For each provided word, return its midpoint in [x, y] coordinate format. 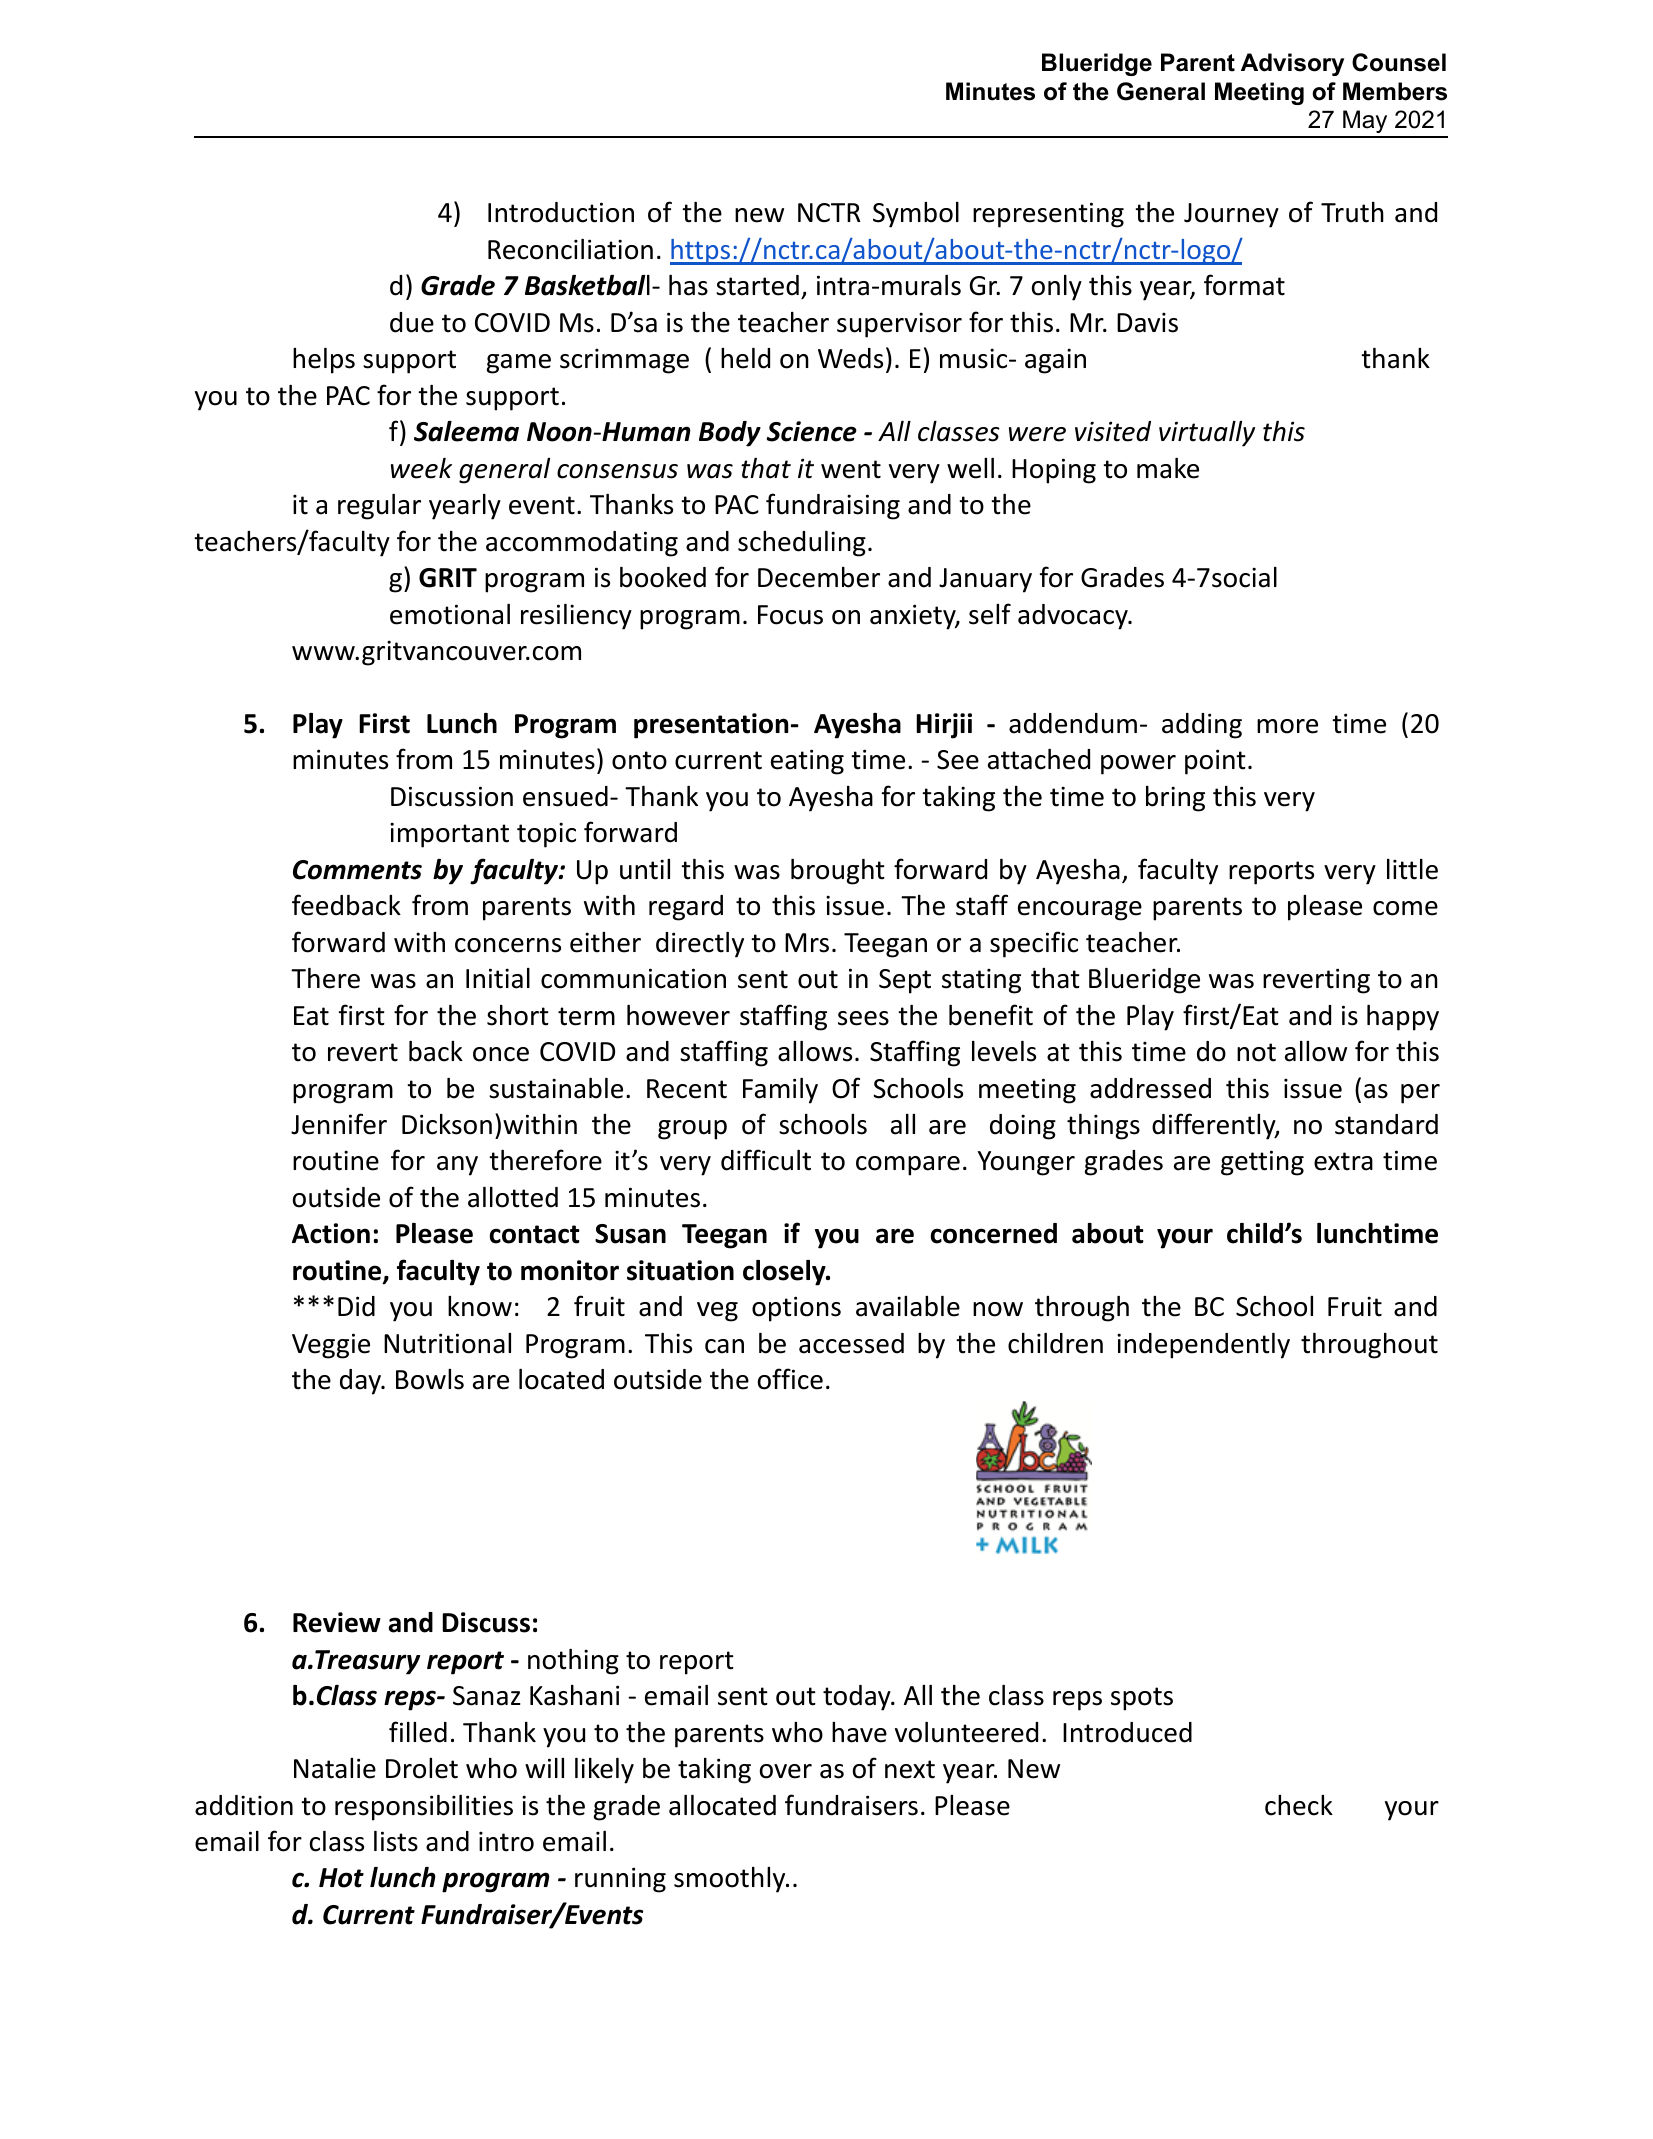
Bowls [430, 1379]
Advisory [1292, 64]
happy [1403, 1018]
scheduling [802, 544]
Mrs [807, 943]
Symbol [916, 215]
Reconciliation [570, 249]
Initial [498, 978]
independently [1203, 1346]
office [790, 1379]
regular [379, 507]
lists [396, 1841]
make [1168, 468]
